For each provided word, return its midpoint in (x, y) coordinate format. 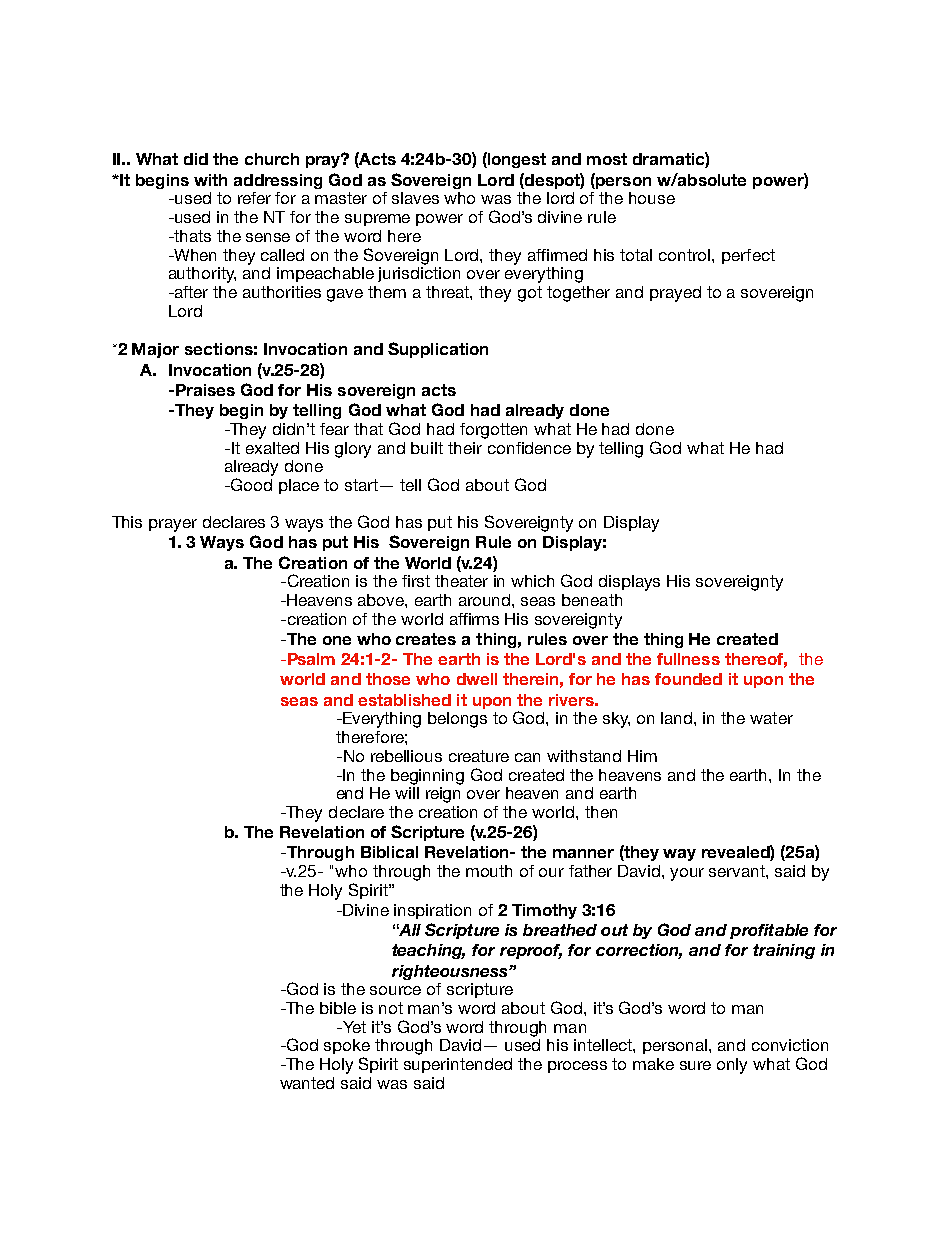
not (391, 1008)
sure (695, 1065)
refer (254, 198)
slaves (415, 198)
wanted (307, 1083)
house (652, 198)
